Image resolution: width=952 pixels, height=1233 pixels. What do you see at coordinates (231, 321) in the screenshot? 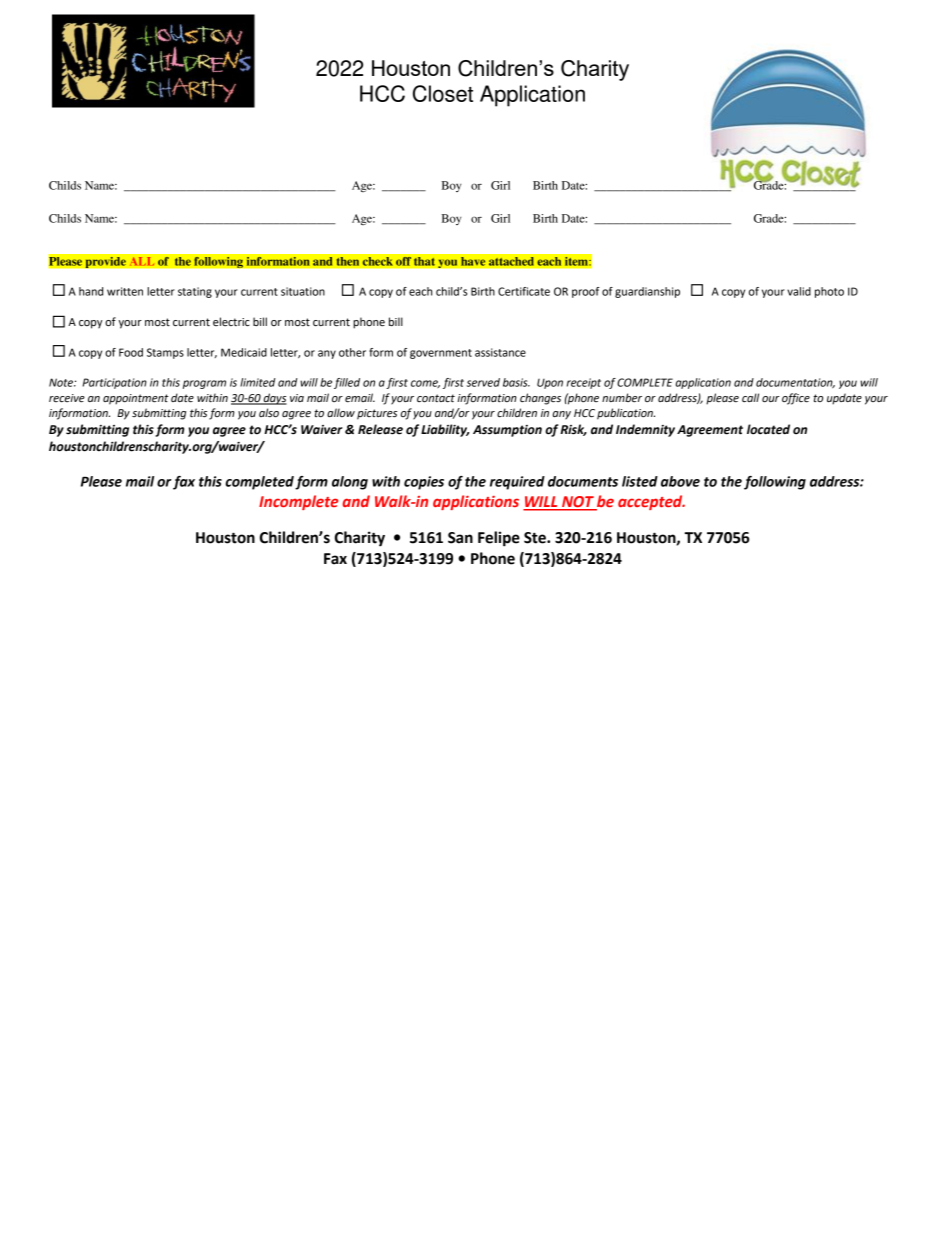
I see `electric` at bounding box center [231, 321].
